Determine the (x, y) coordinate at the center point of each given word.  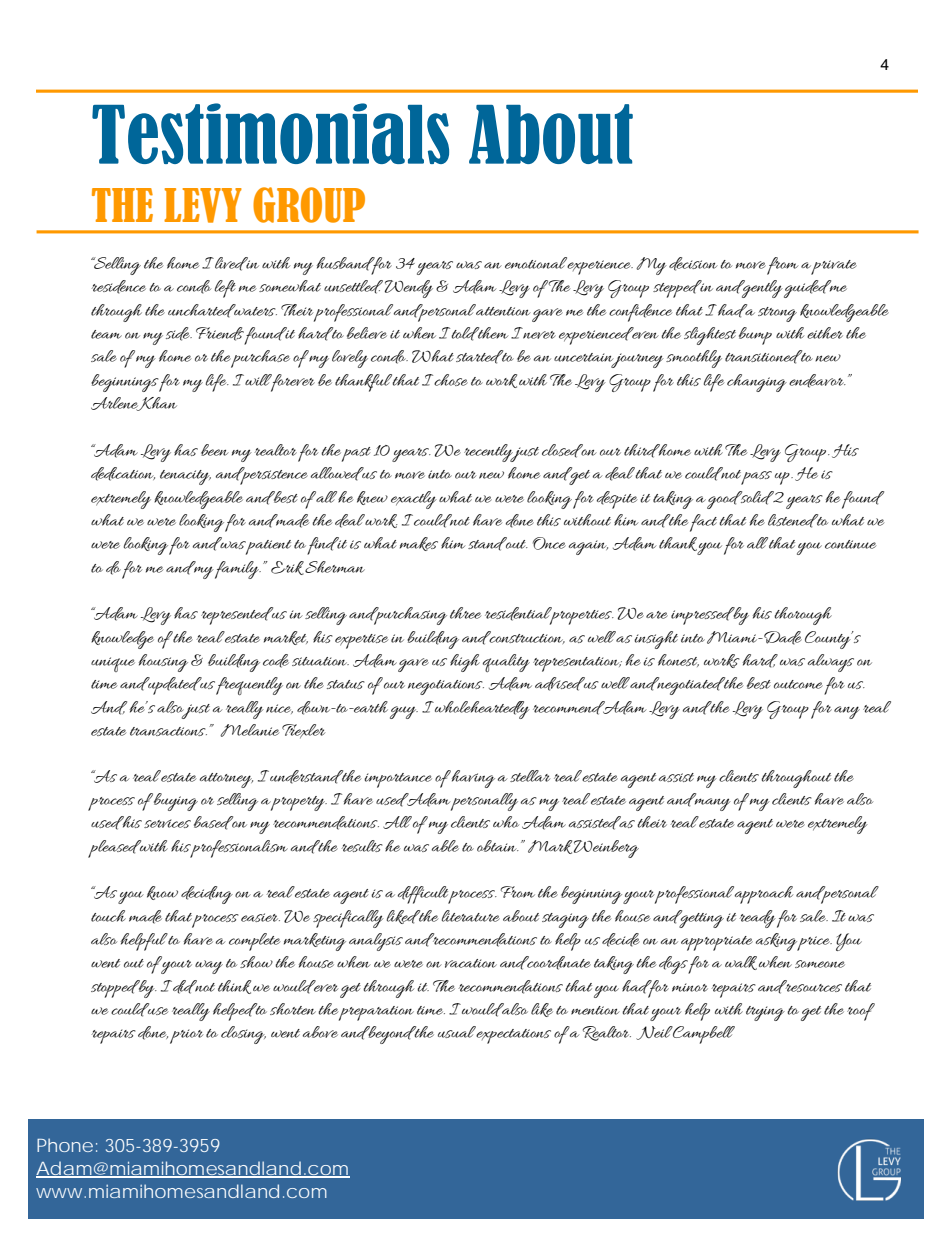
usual (457, 1032)
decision (693, 264)
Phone (65, 1145)
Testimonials (270, 133)
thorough (803, 616)
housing (163, 663)
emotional (536, 263)
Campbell (703, 1035)
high (465, 663)
